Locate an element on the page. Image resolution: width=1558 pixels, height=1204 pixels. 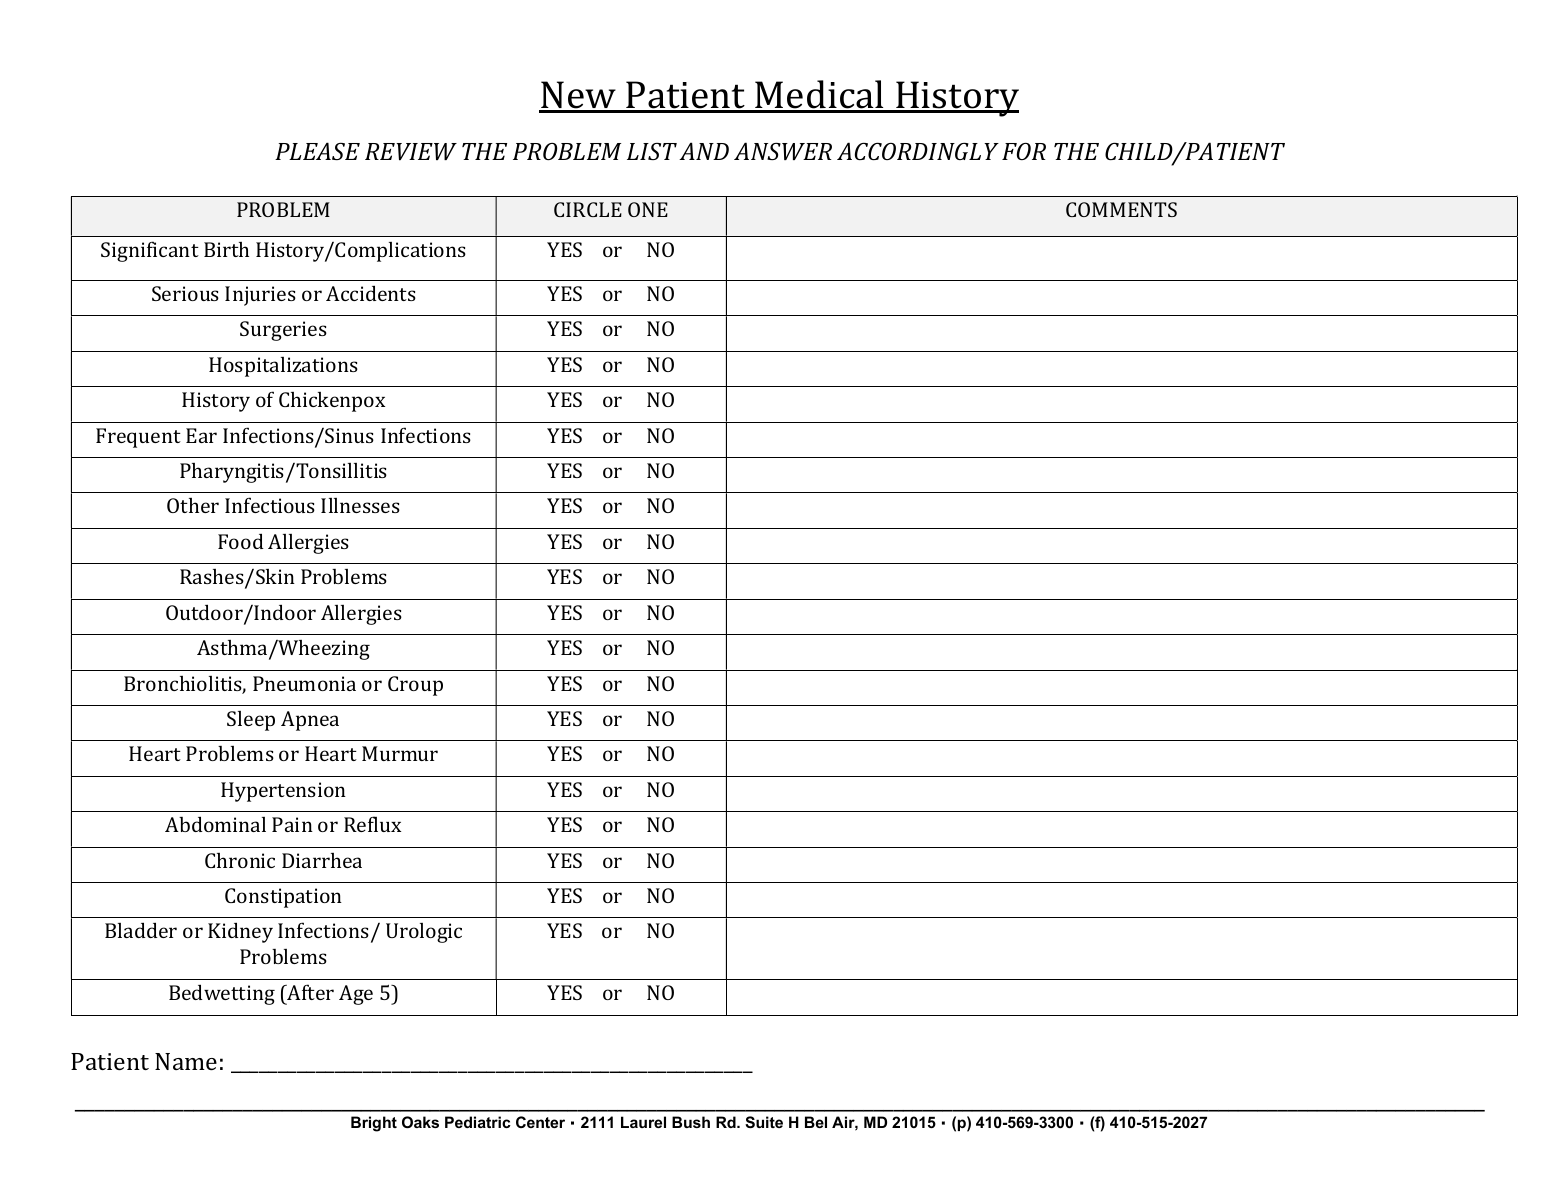
PLEASE is located at coordinates (317, 151).
